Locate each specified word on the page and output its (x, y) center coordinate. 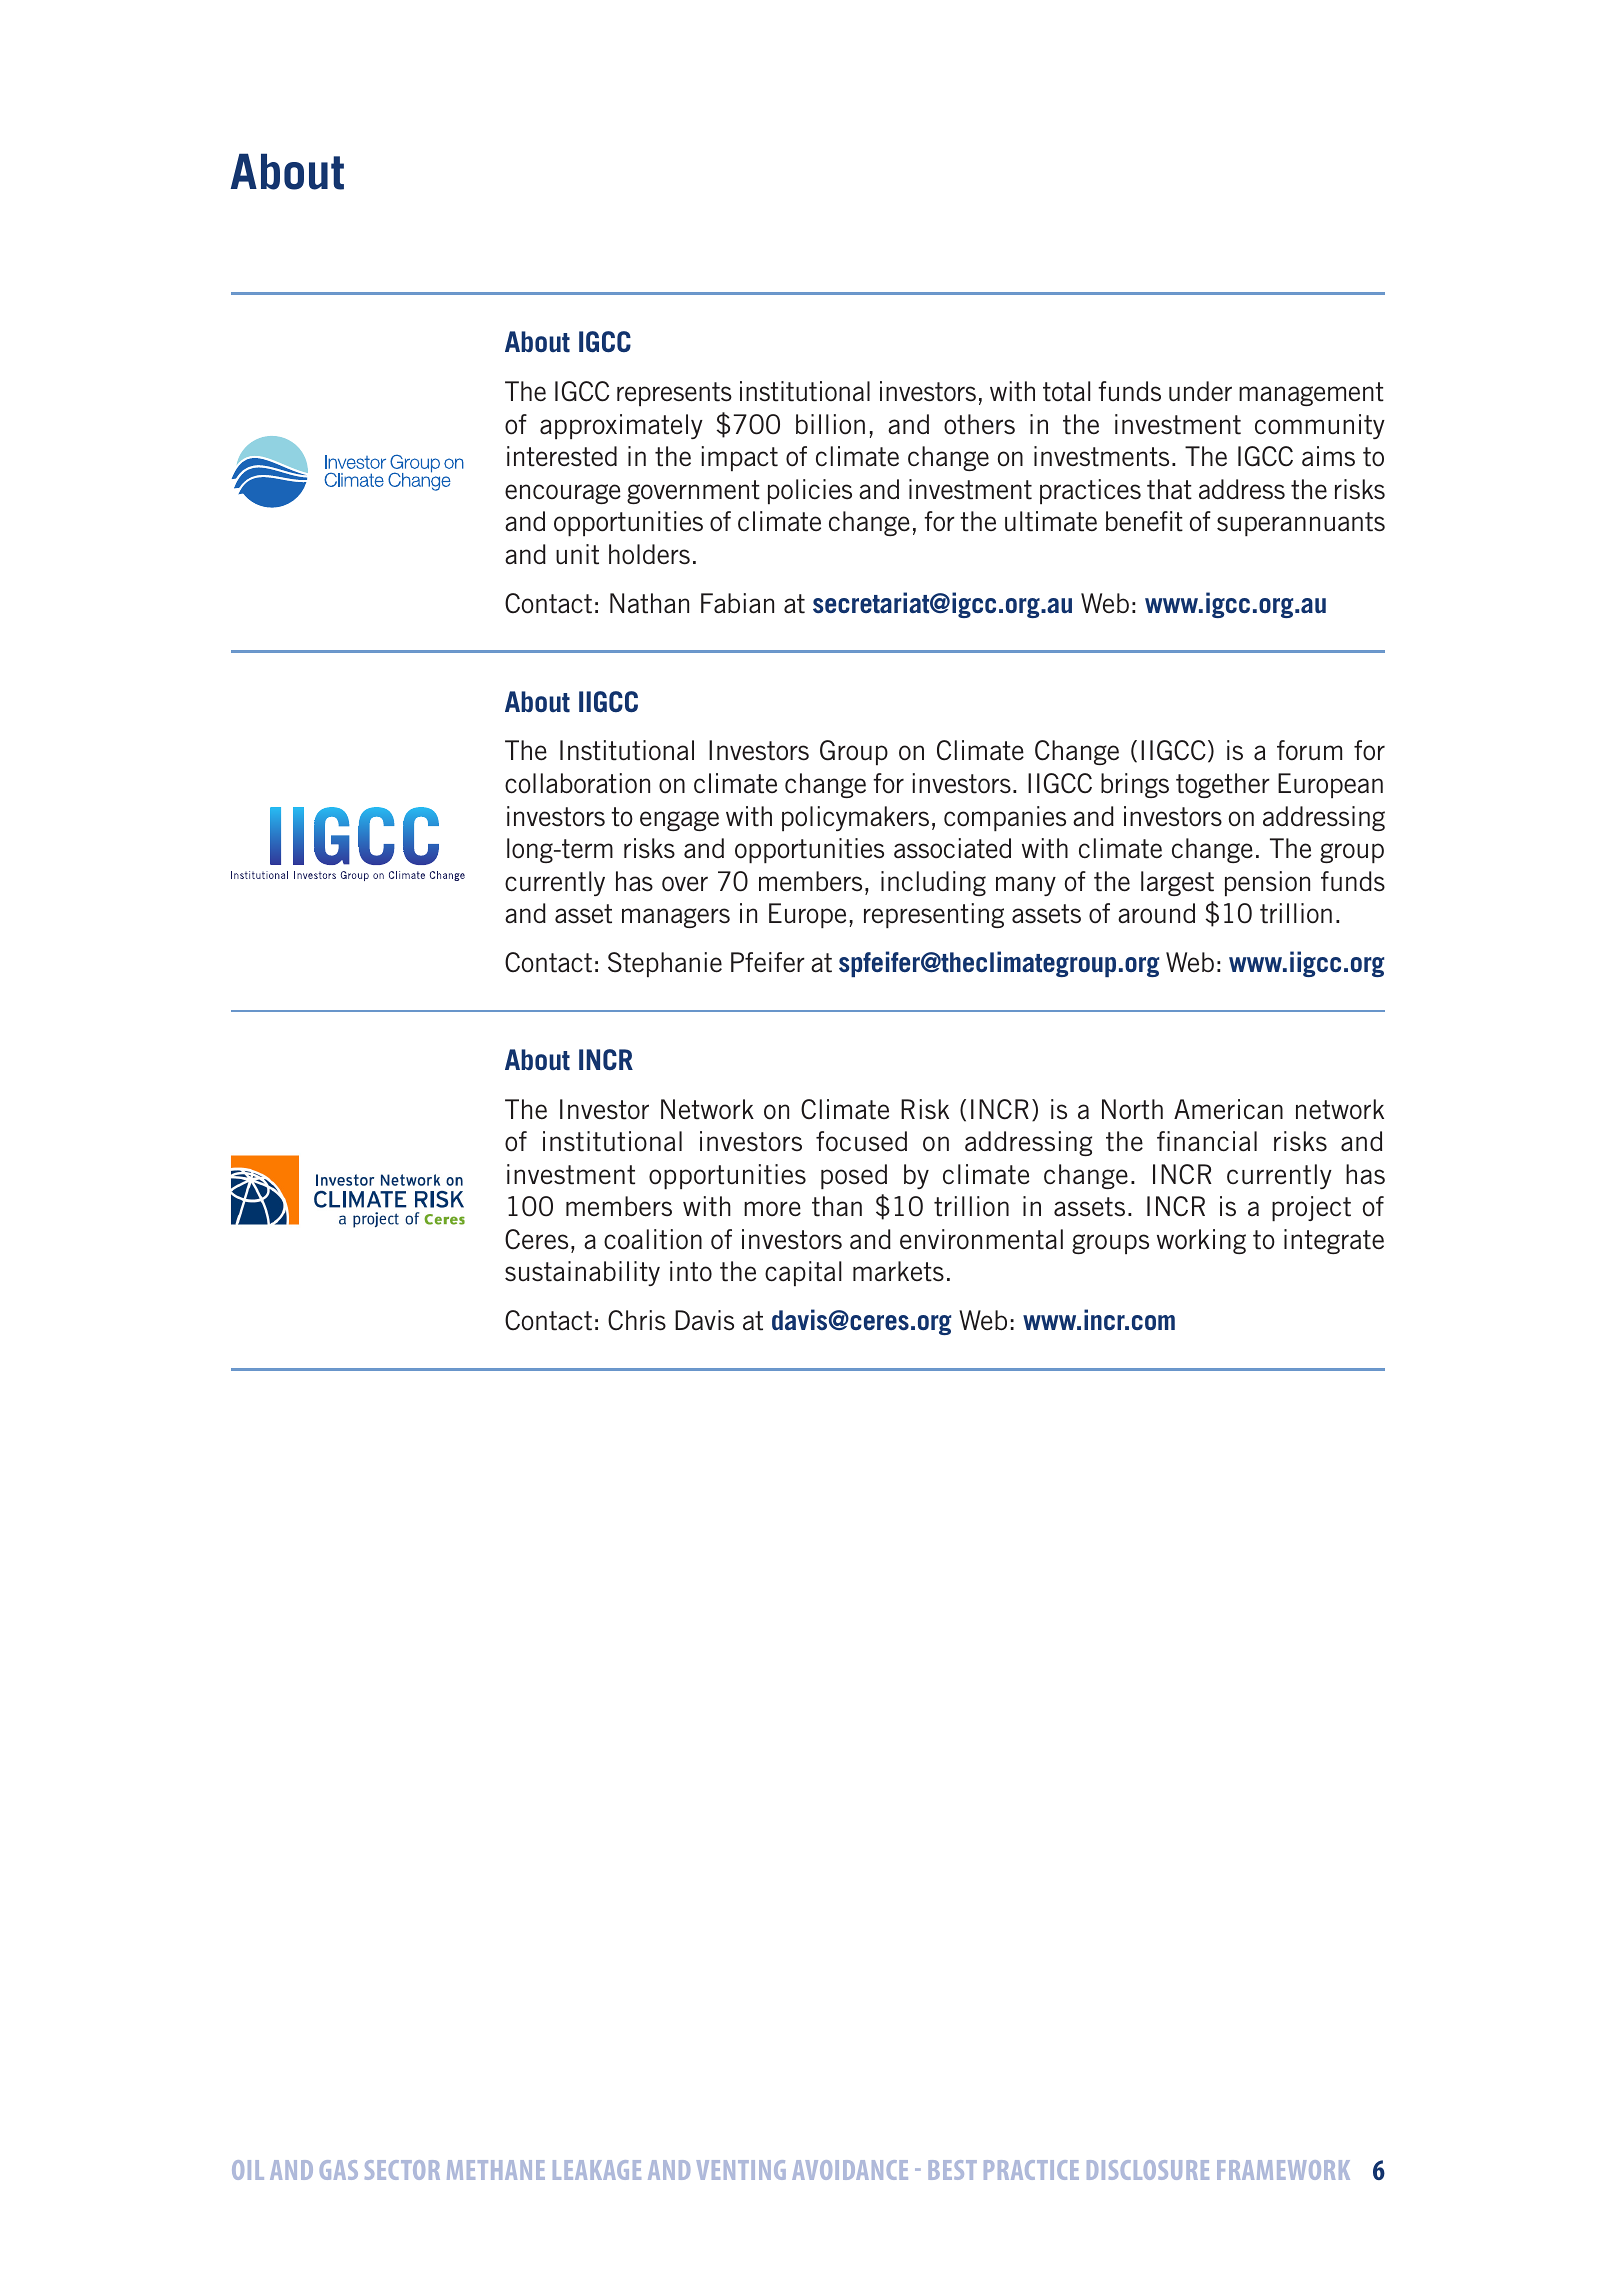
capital (803, 1273)
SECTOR (402, 2170)
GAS (339, 2170)
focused (861, 1141)
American (1228, 1109)
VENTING (741, 2170)
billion (830, 424)
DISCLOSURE (1148, 2170)
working (1201, 1241)
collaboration (577, 783)
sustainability (582, 1273)
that (1169, 489)
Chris (637, 1320)
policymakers (855, 818)
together (1223, 785)
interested (562, 456)
